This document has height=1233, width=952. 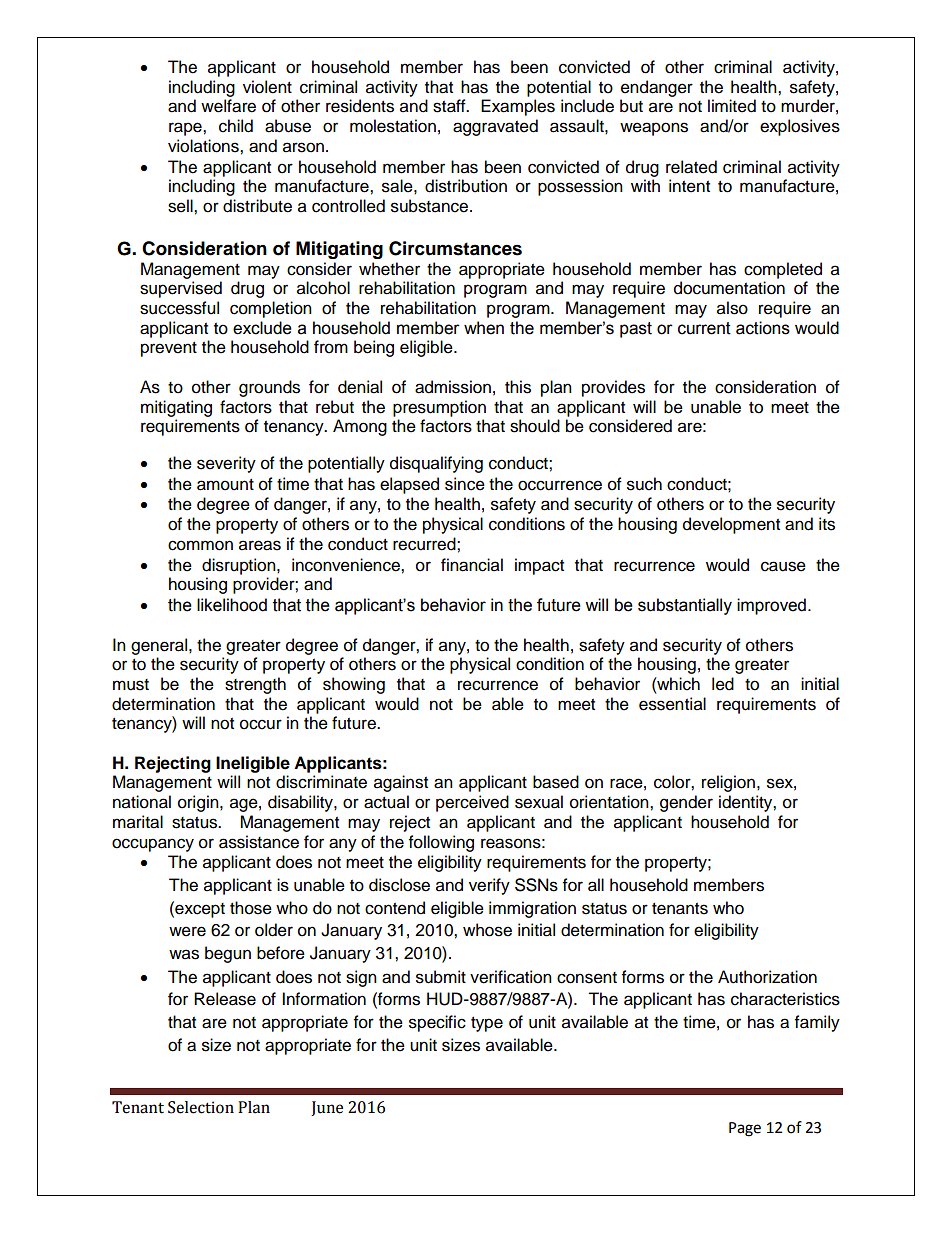 What do you see at coordinates (495, 127) in the document?
I see `aggravated` at bounding box center [495, 127].
